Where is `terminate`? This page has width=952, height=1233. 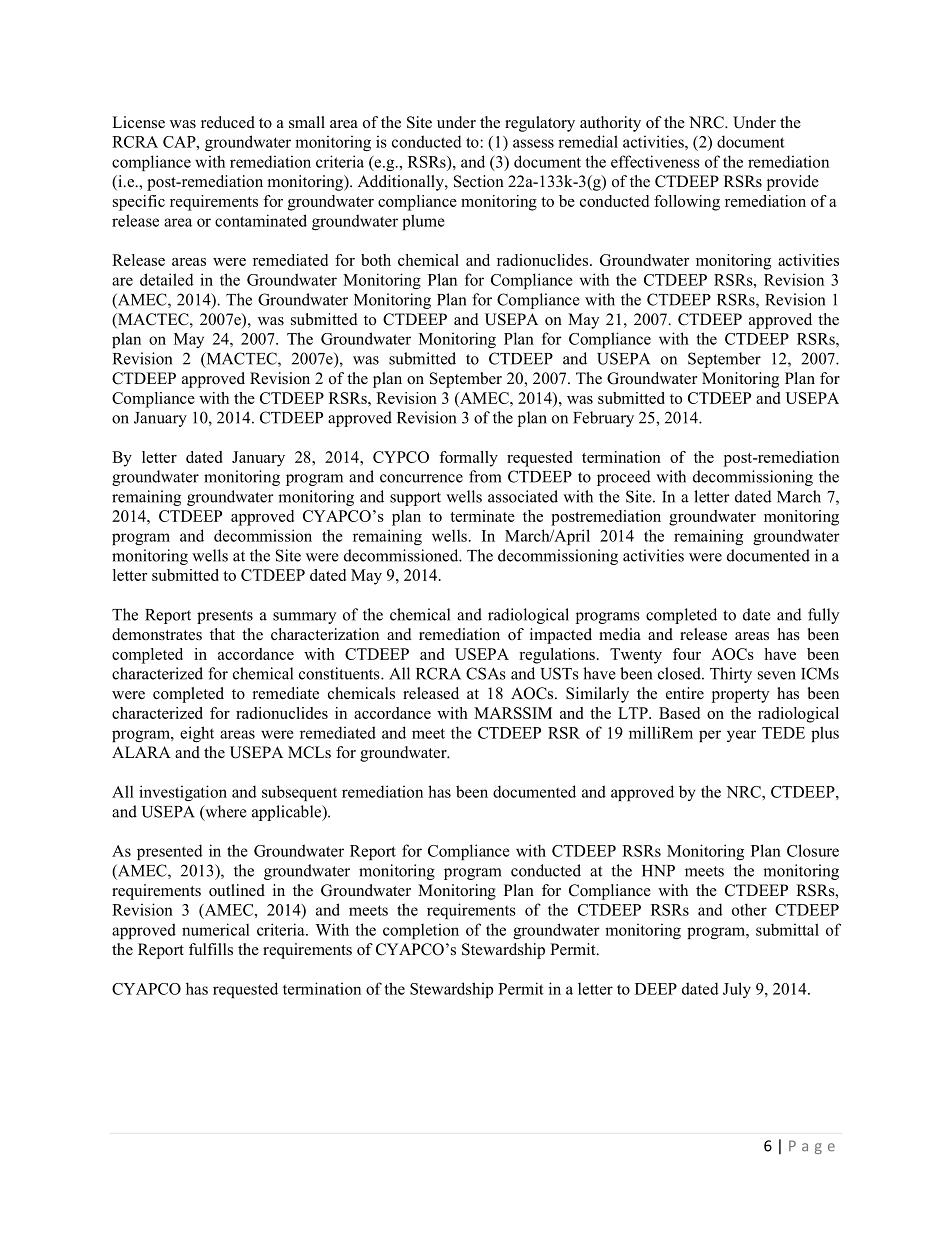 terminate is located at coordinates (482, 516).
